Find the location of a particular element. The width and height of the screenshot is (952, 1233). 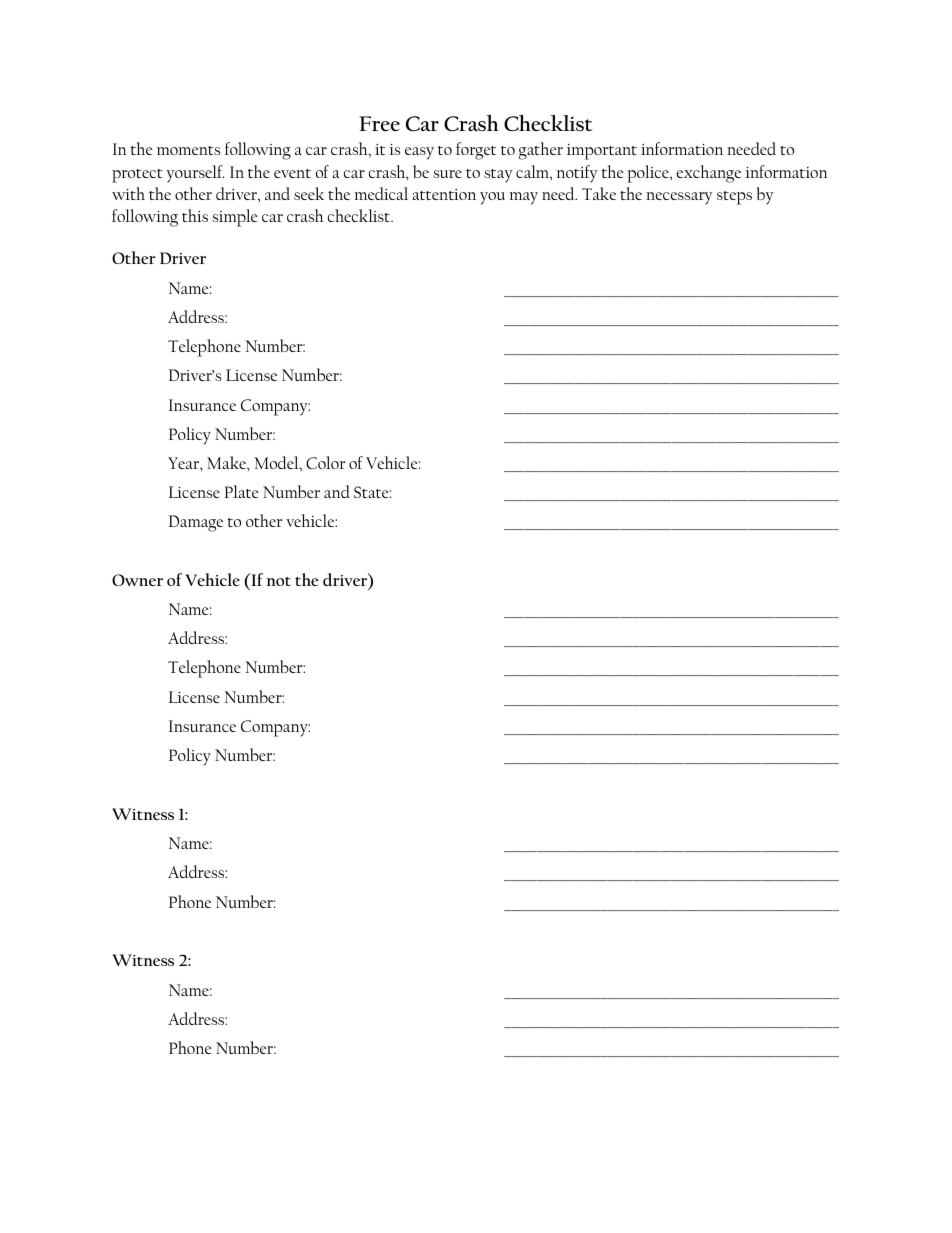

necessary is located at coordinates (679, 198).
